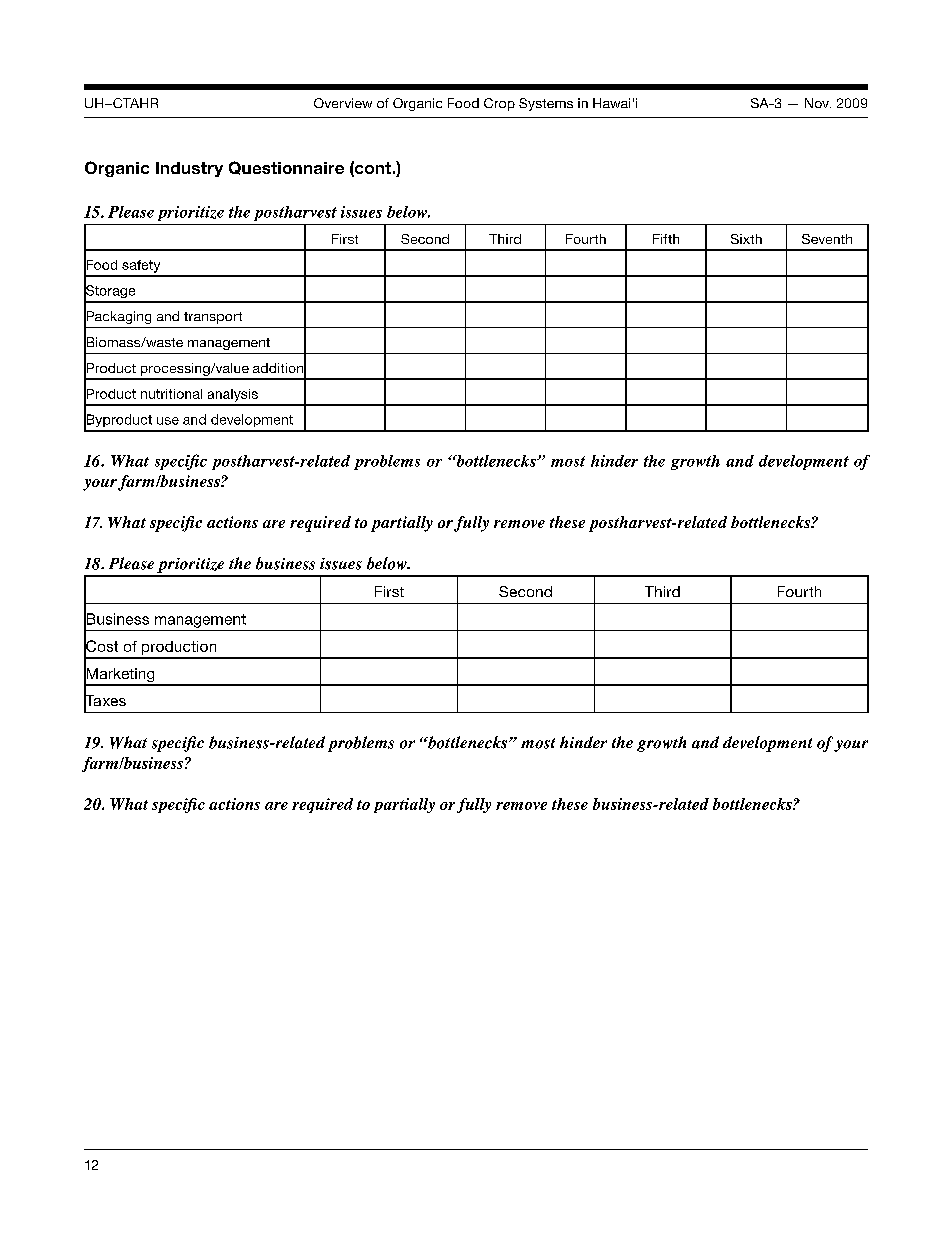  I want to click on Fifth, so click(666, 239).
